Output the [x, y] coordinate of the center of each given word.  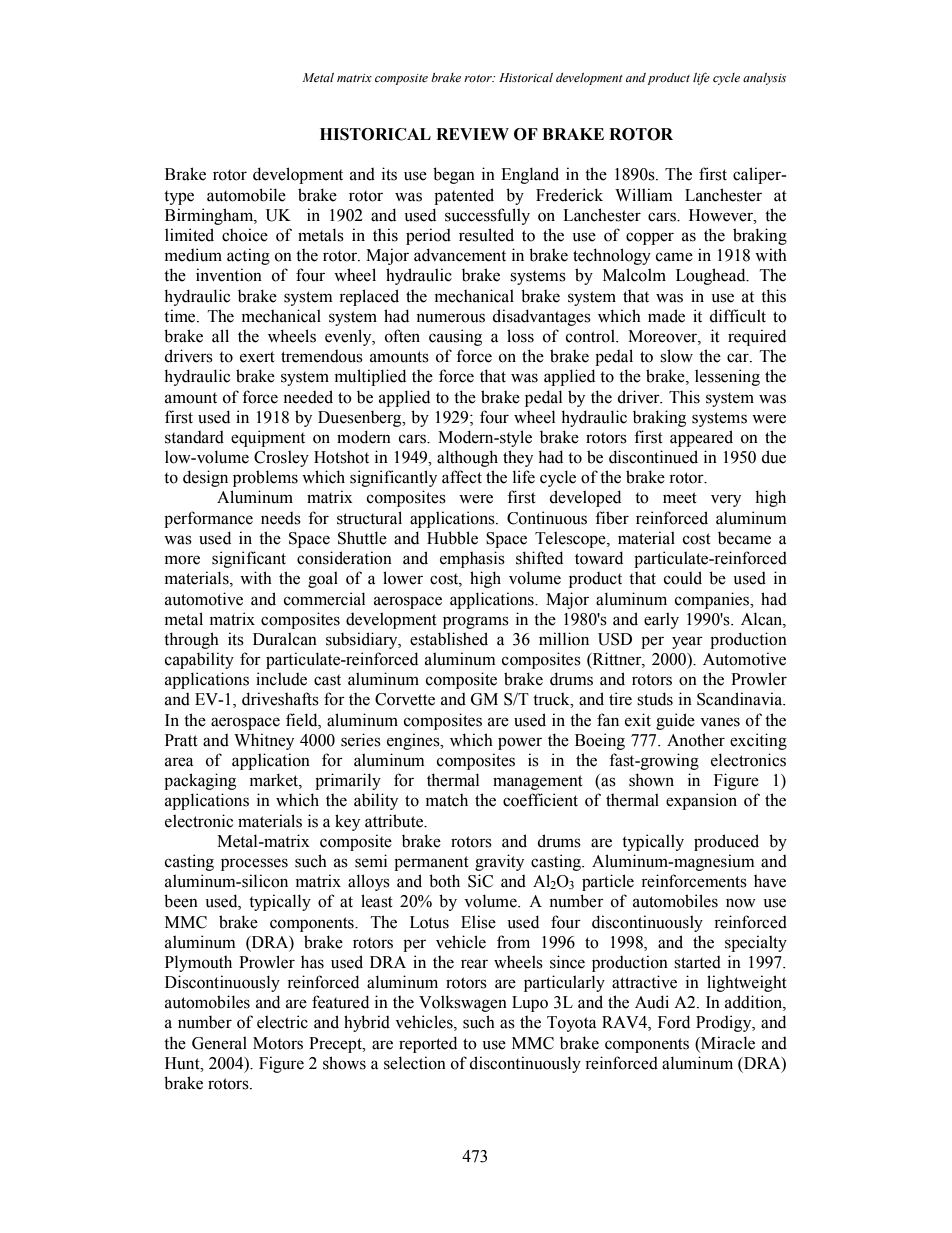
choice [245, 235]
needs [281, 518]
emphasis [472, 559]
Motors [278, 1043]
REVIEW [472, 134]
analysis [764, 79]
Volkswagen [463, 1003]
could [683, 578]
